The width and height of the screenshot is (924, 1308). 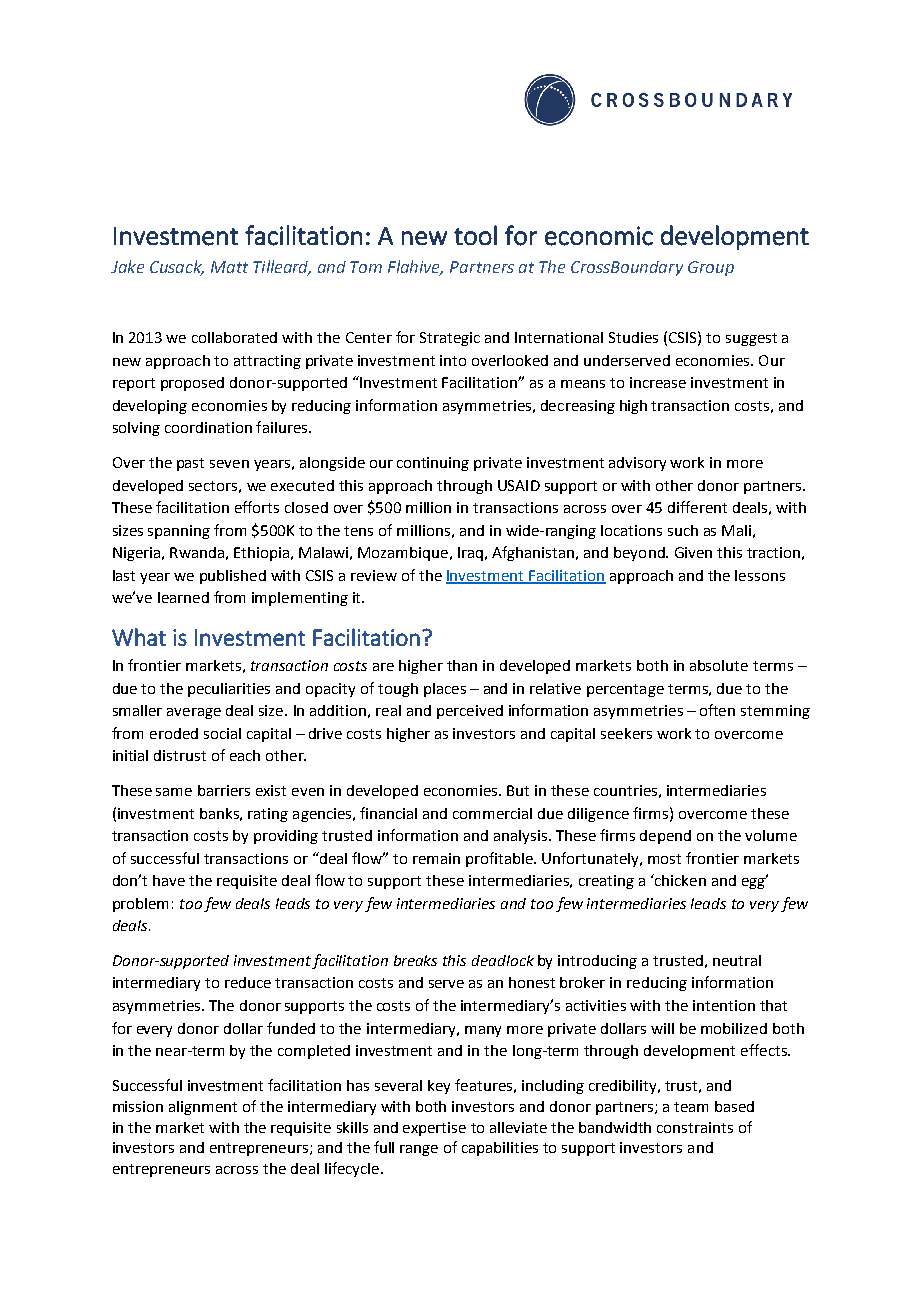 I want to click on constraints, so click(x=695, y=1127).
